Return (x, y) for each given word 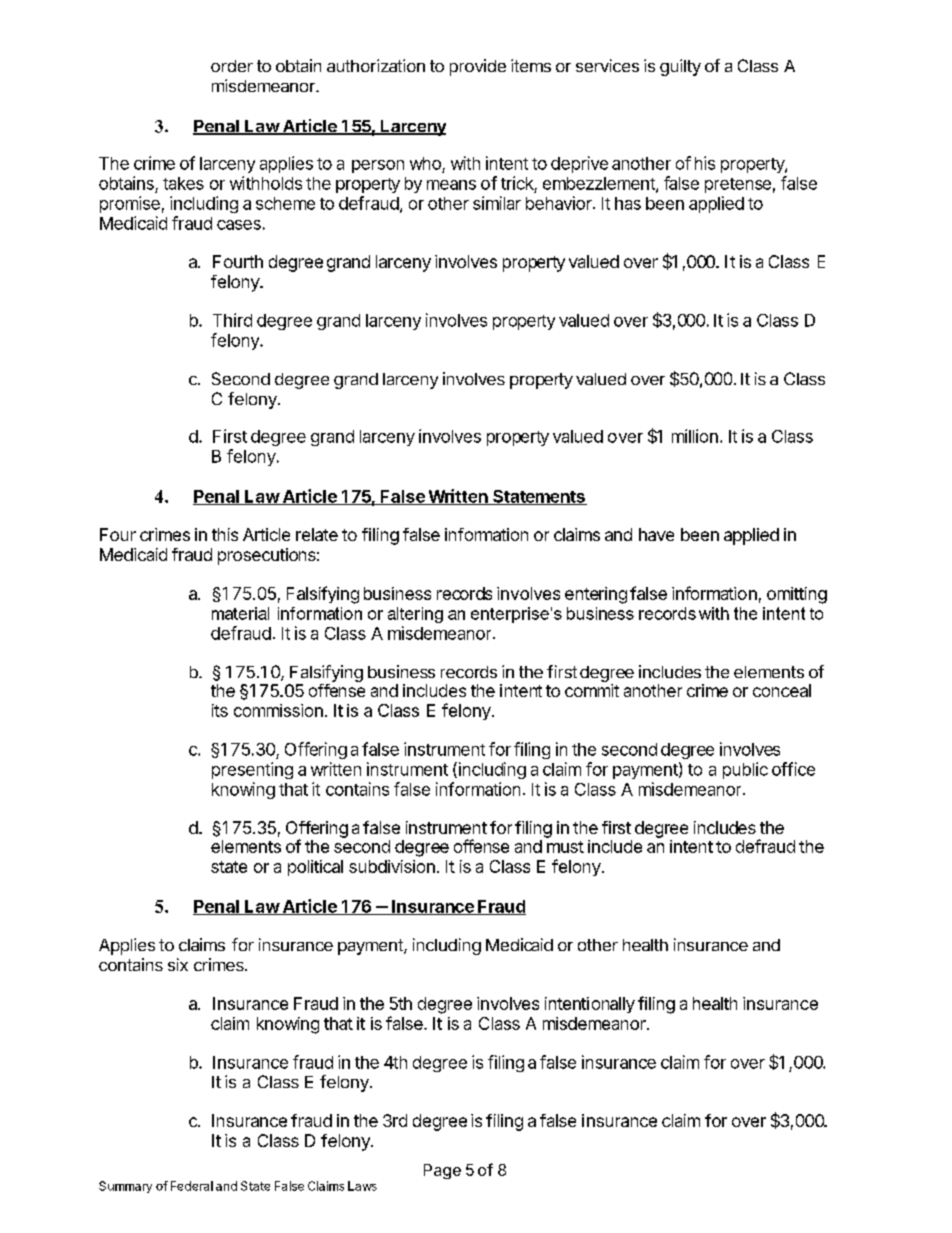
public (745, 770)
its (220, 710)
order (232, 66)
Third (232, 320)
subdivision (392, 866)
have (656, 534)
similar (497, 203)
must (565, 847)
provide (478, 67)
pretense (738, 185)
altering (415, 615)
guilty (680, 67)
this (225, 534)
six (178, 964)
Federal (192, 1186)
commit (592, 690)
